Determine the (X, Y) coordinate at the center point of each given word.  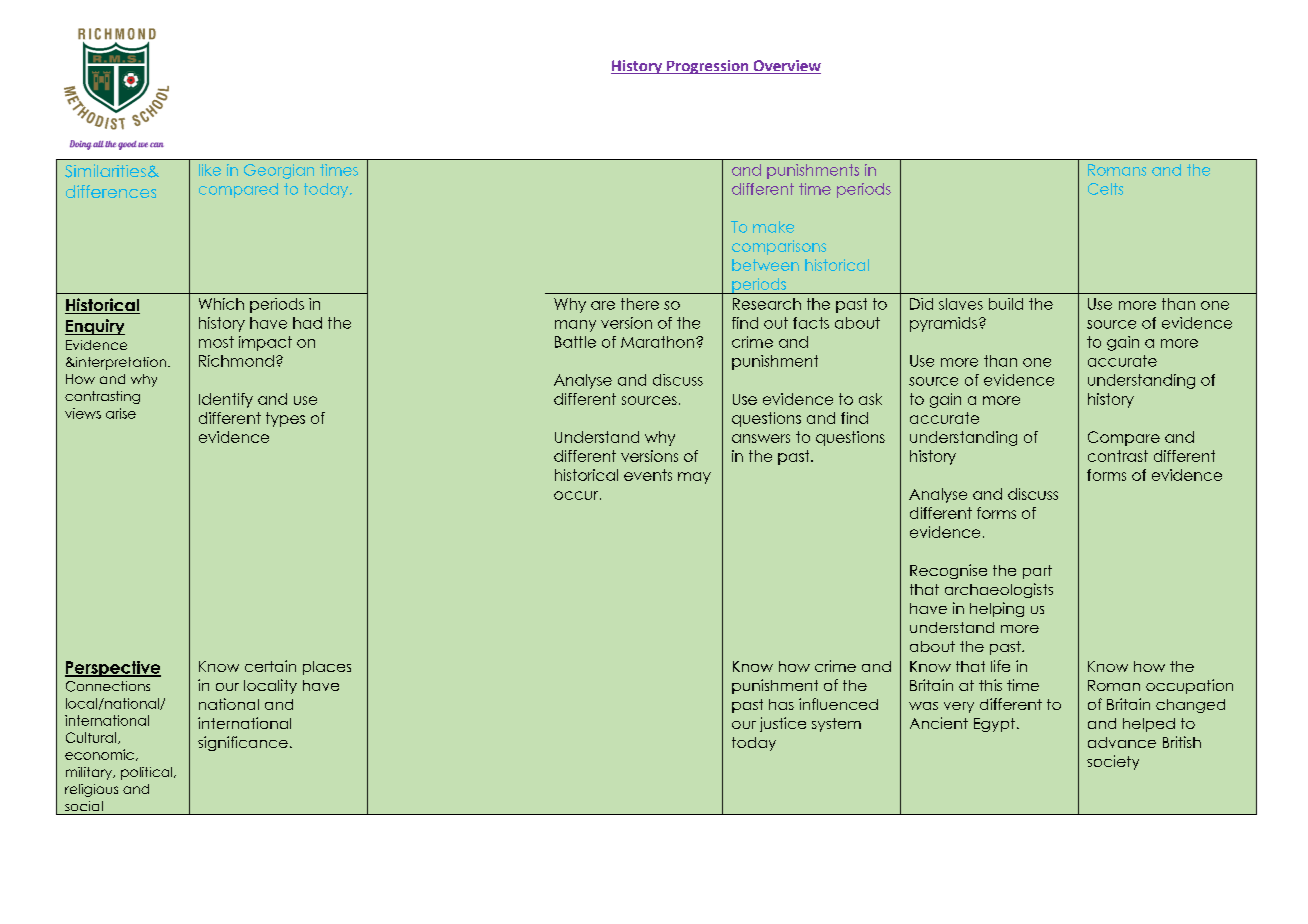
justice (783, 724)
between (765, 265)
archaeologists (999, 590)
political (148, 773)
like (210, 170)
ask (870, 399)
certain (270, 666)
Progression (708, 67)
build (1006, 304)
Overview (786, 67)
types (285, 419)
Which (221, 304)
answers (761, 438)
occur (577, 495)
